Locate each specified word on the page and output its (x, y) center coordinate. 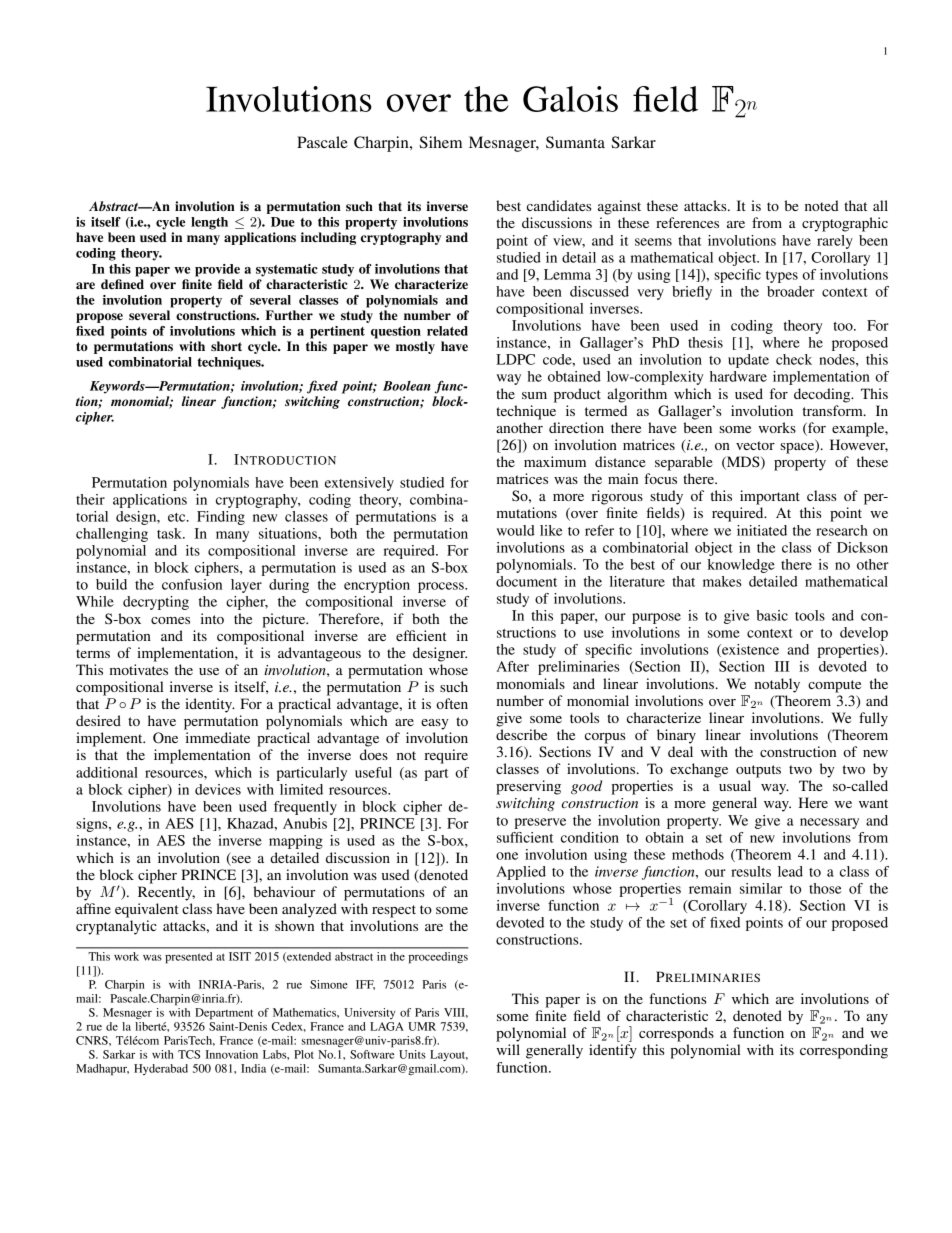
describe (521, 734)
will (508, 1049)
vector (755, 445)
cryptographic (845, 224)
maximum (555, 461)
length (209, 223)
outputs (758, 771)
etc (178, 517)
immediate (218, 737)
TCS (189, 1054)
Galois (570, 99)
